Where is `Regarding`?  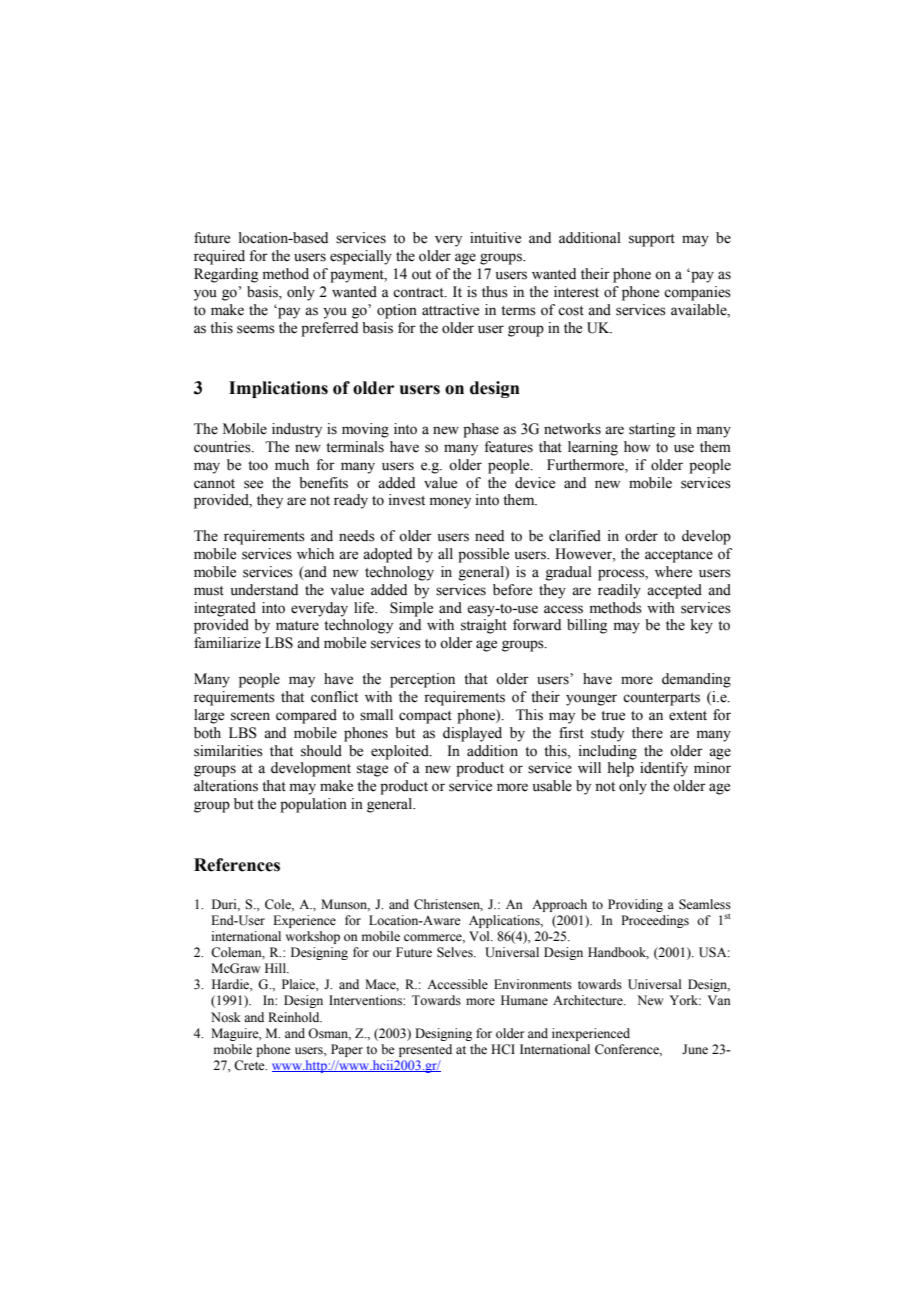
Regarding is located at coordinates (226, 275).
